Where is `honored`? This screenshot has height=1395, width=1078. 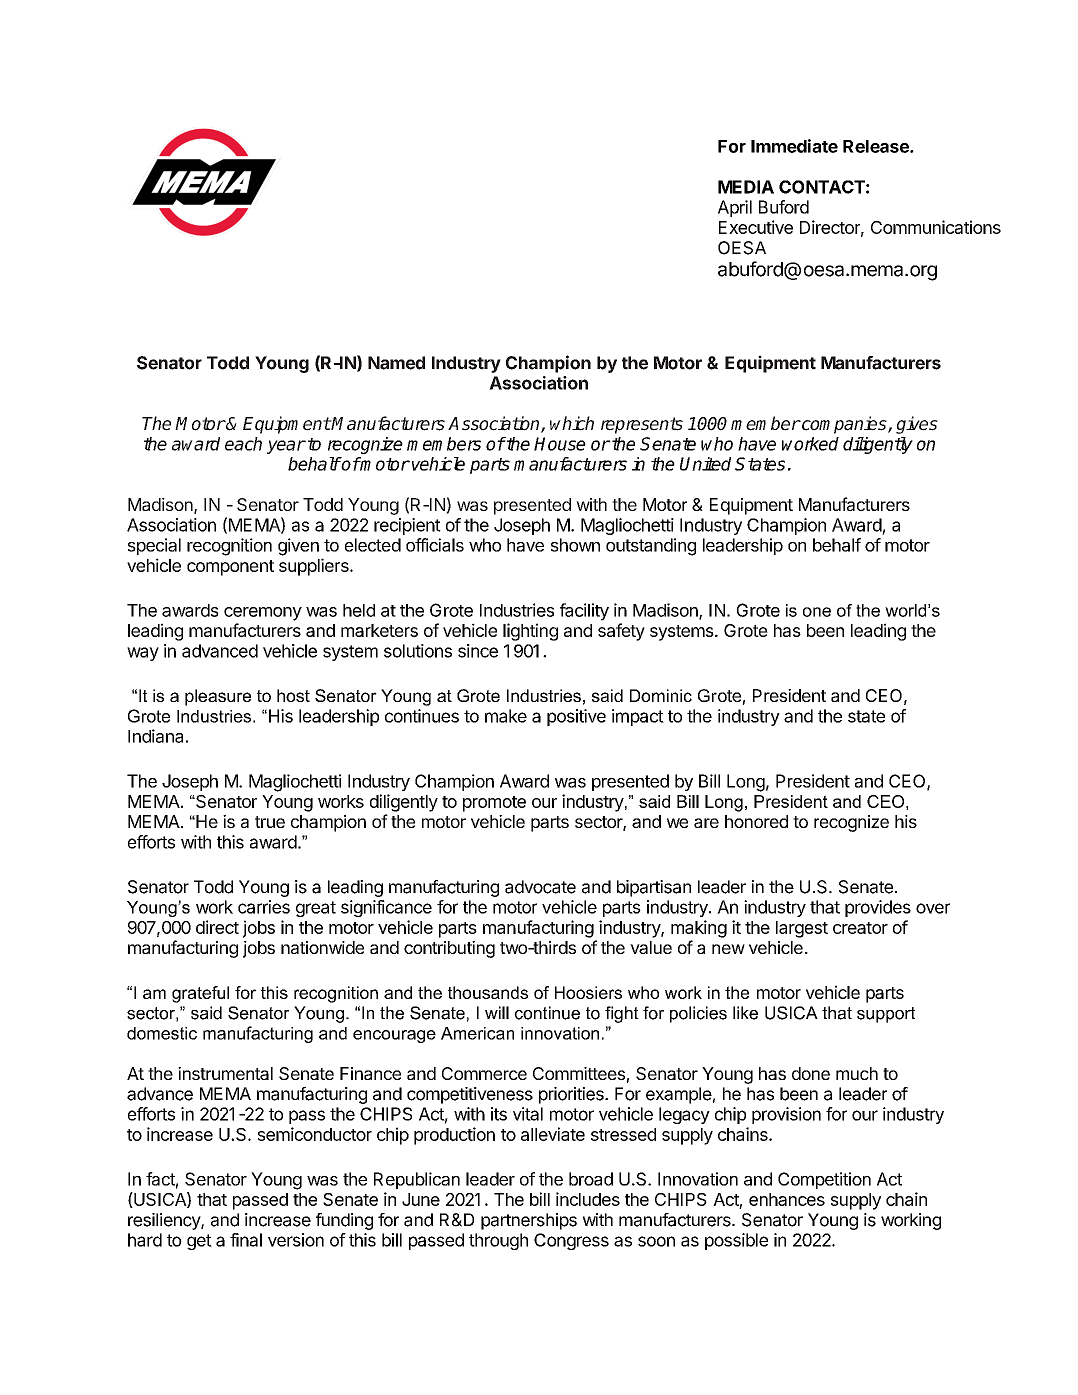 honored is located at coordinates (756, 821).
